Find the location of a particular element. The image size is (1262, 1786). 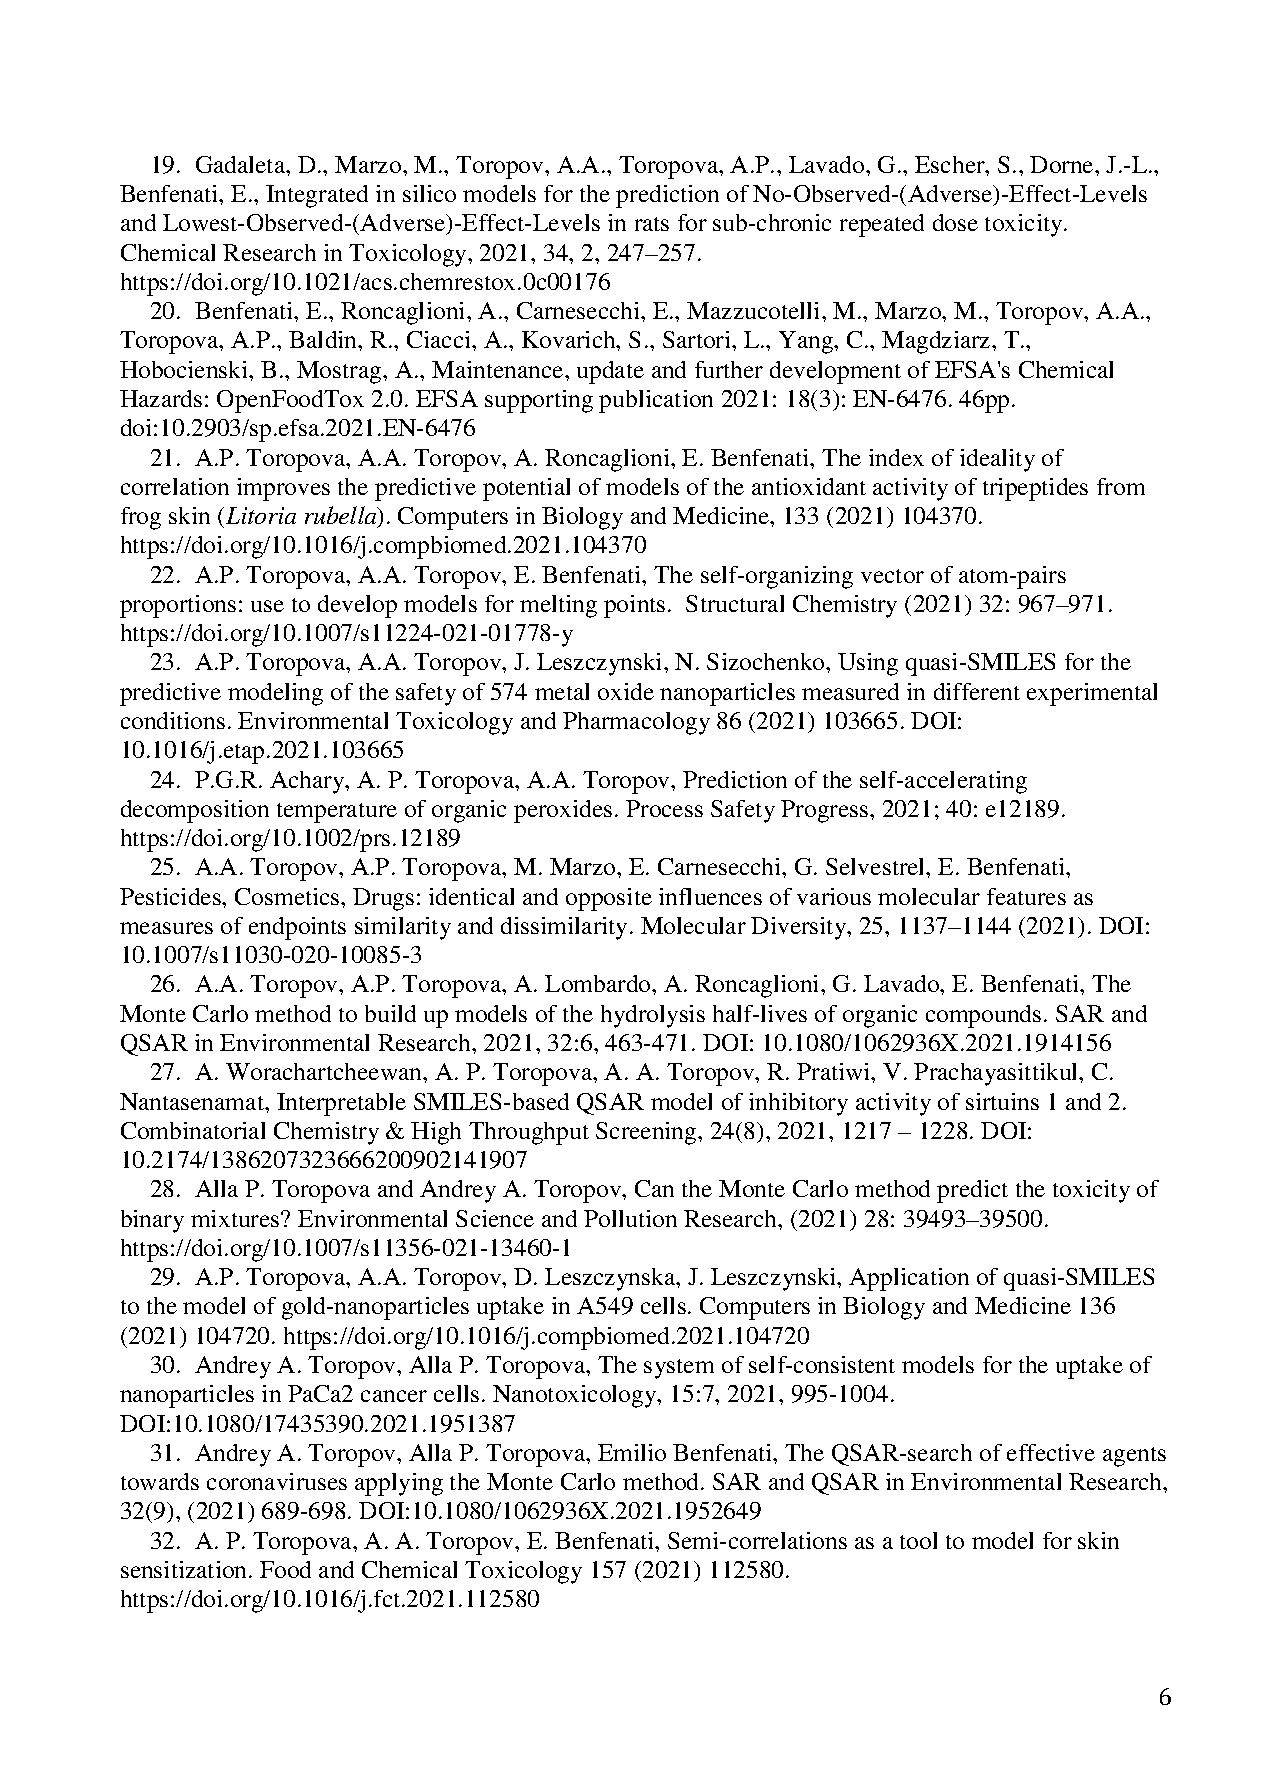

features is located at coordinates (1026, 896).
